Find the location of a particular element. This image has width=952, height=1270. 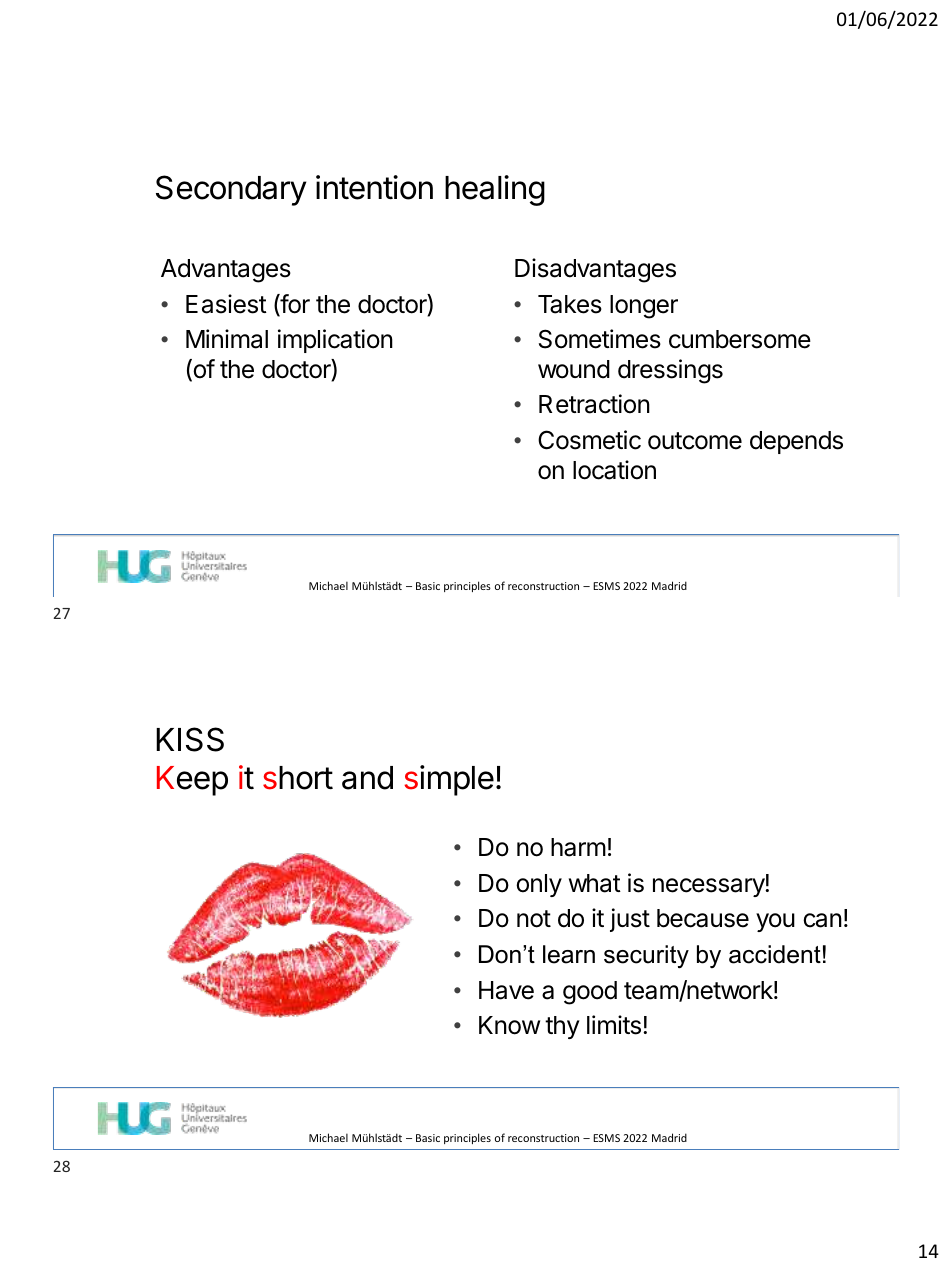

location is located at coordinates (614, 470).
